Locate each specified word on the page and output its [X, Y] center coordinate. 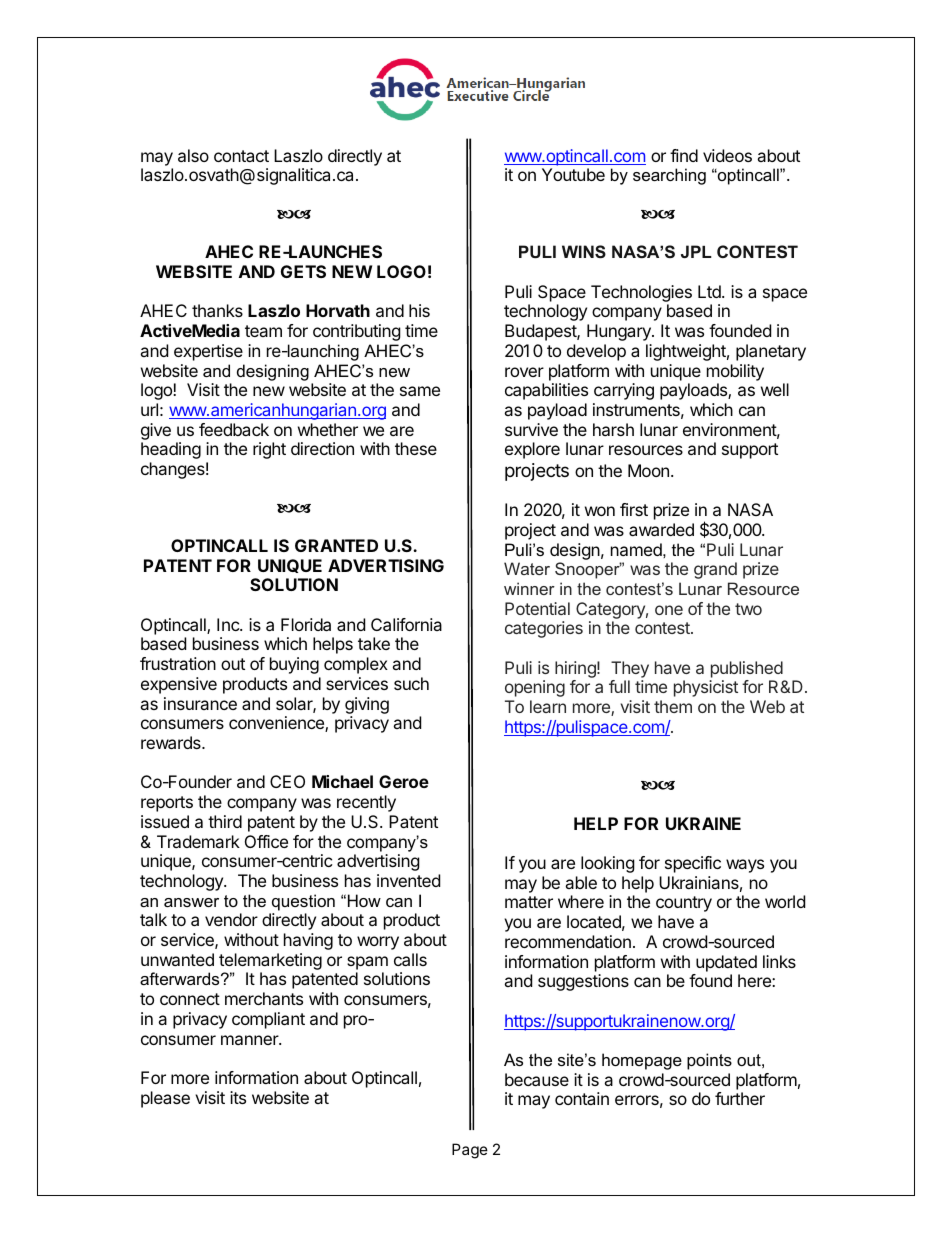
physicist [706, 688]
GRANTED [336, 545]
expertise [208, 352]
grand [715, 570]
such [411, 683]
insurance [200, 703]
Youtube [573, 174]
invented [408, 880]
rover [524, 372]
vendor [231, 919]
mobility [735, 372]
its [238, 1097]
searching [669, 176]
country [684, 904]
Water [527, 568]
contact [241, 156]
